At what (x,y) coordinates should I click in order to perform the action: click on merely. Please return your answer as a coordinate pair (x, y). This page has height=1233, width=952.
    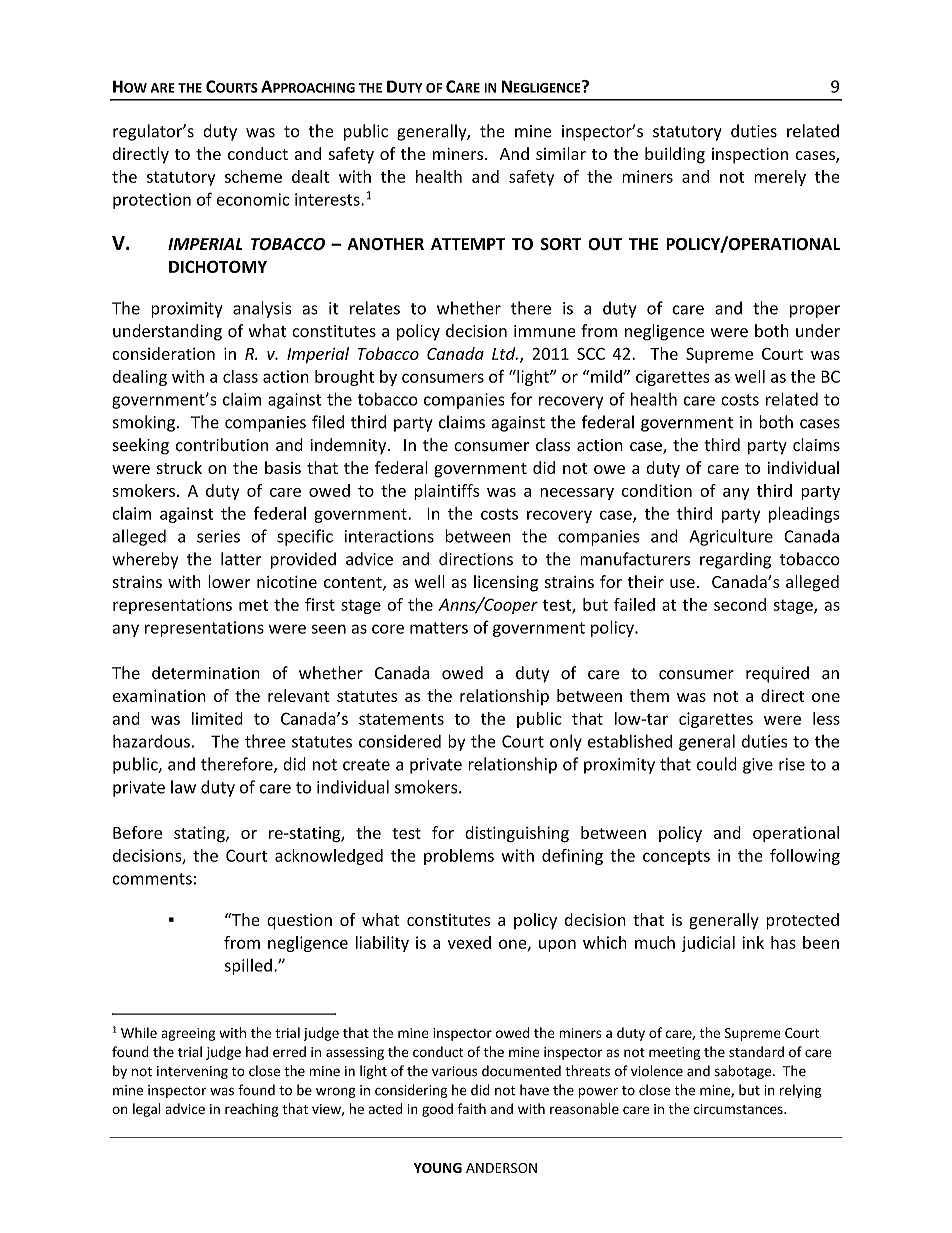
    Looking at the image, I should click on (780, 178).
